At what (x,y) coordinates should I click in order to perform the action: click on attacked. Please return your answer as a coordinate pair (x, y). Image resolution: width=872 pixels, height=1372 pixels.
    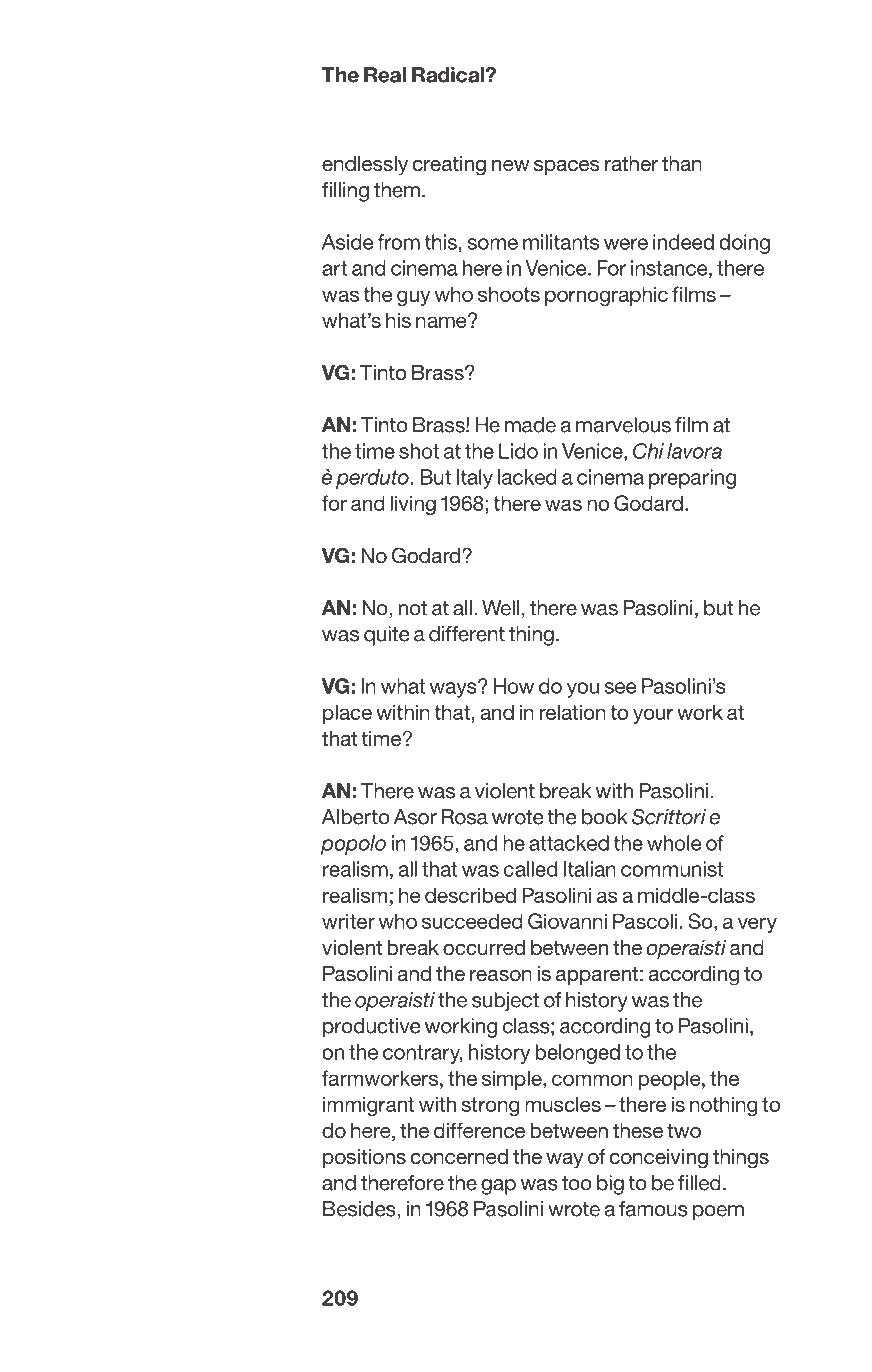
    Looking at the image, I should click on (569, 843).
